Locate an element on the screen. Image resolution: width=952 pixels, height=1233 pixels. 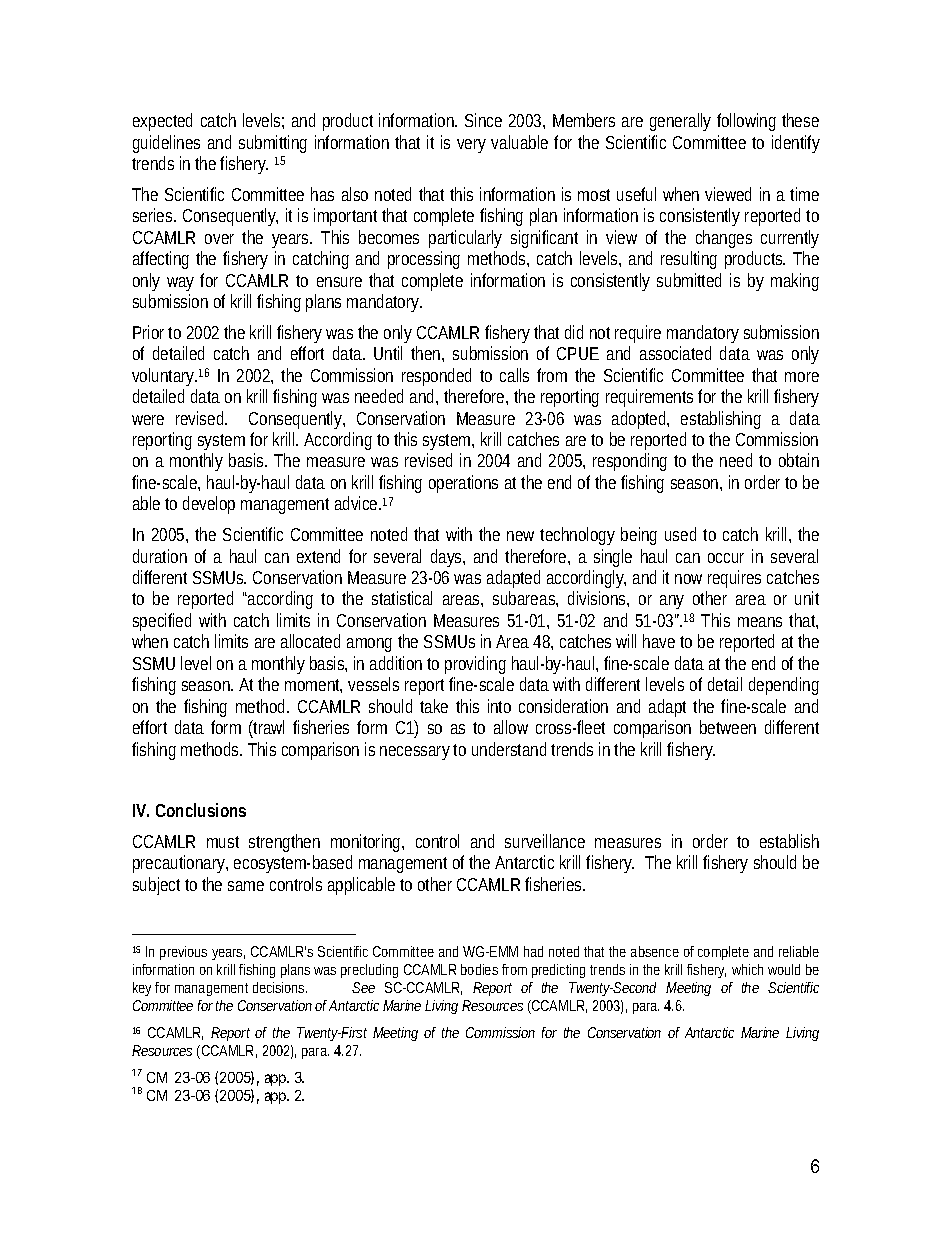
were is located at coordinates (148, 420).
